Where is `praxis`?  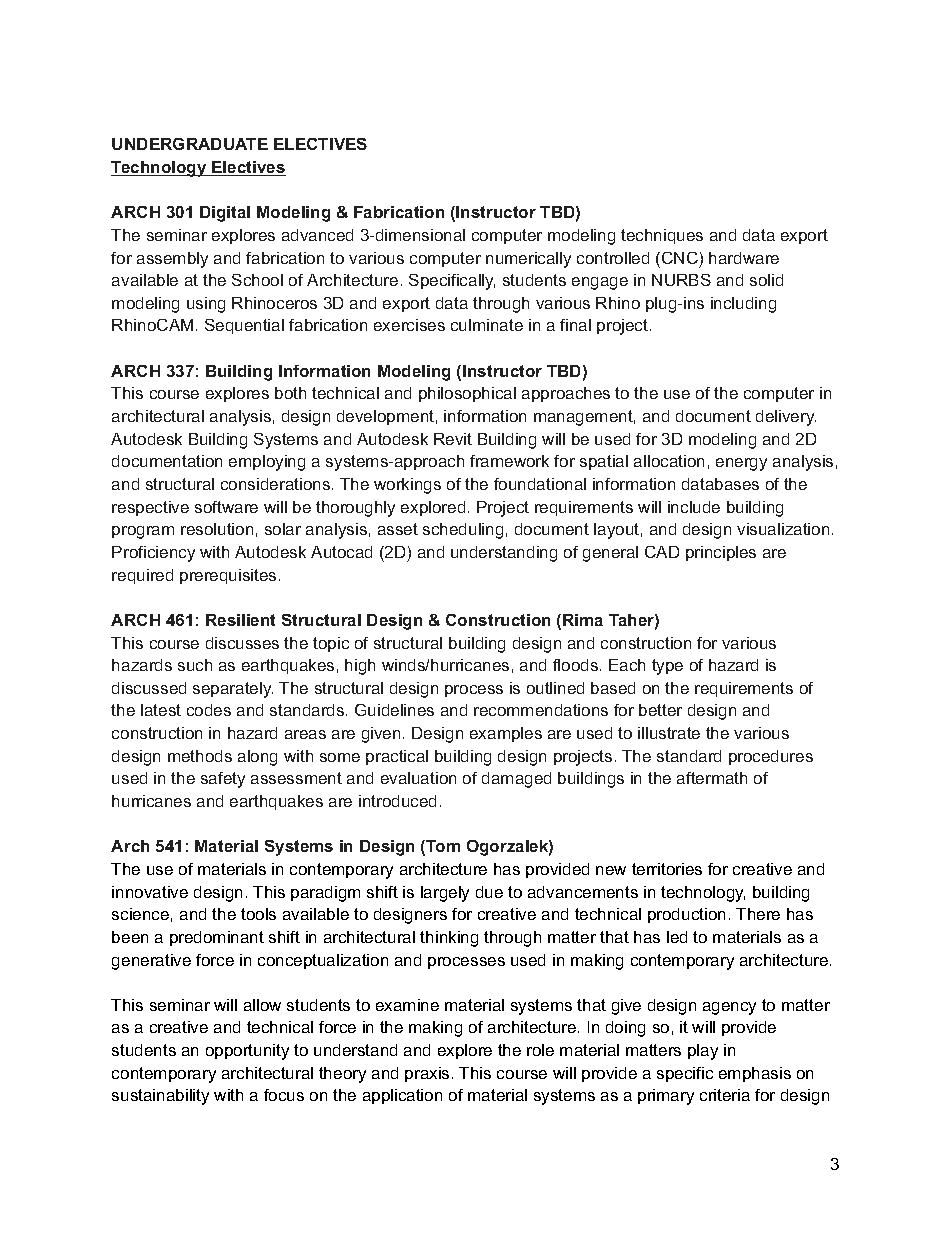
praxis is located at coordinates (427, 1074).
